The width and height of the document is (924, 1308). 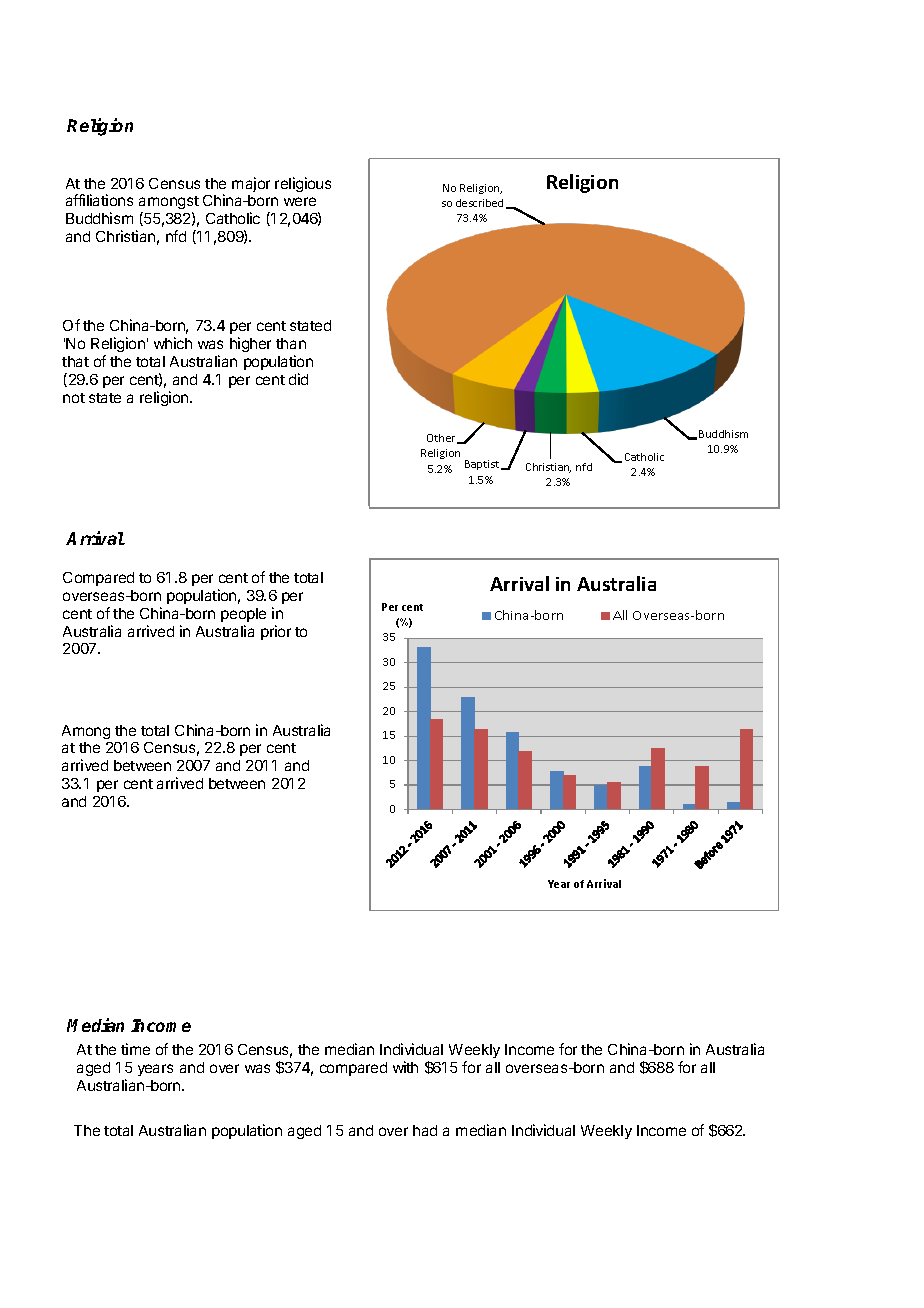 I want to click on described, so click(x=479, y=203).
